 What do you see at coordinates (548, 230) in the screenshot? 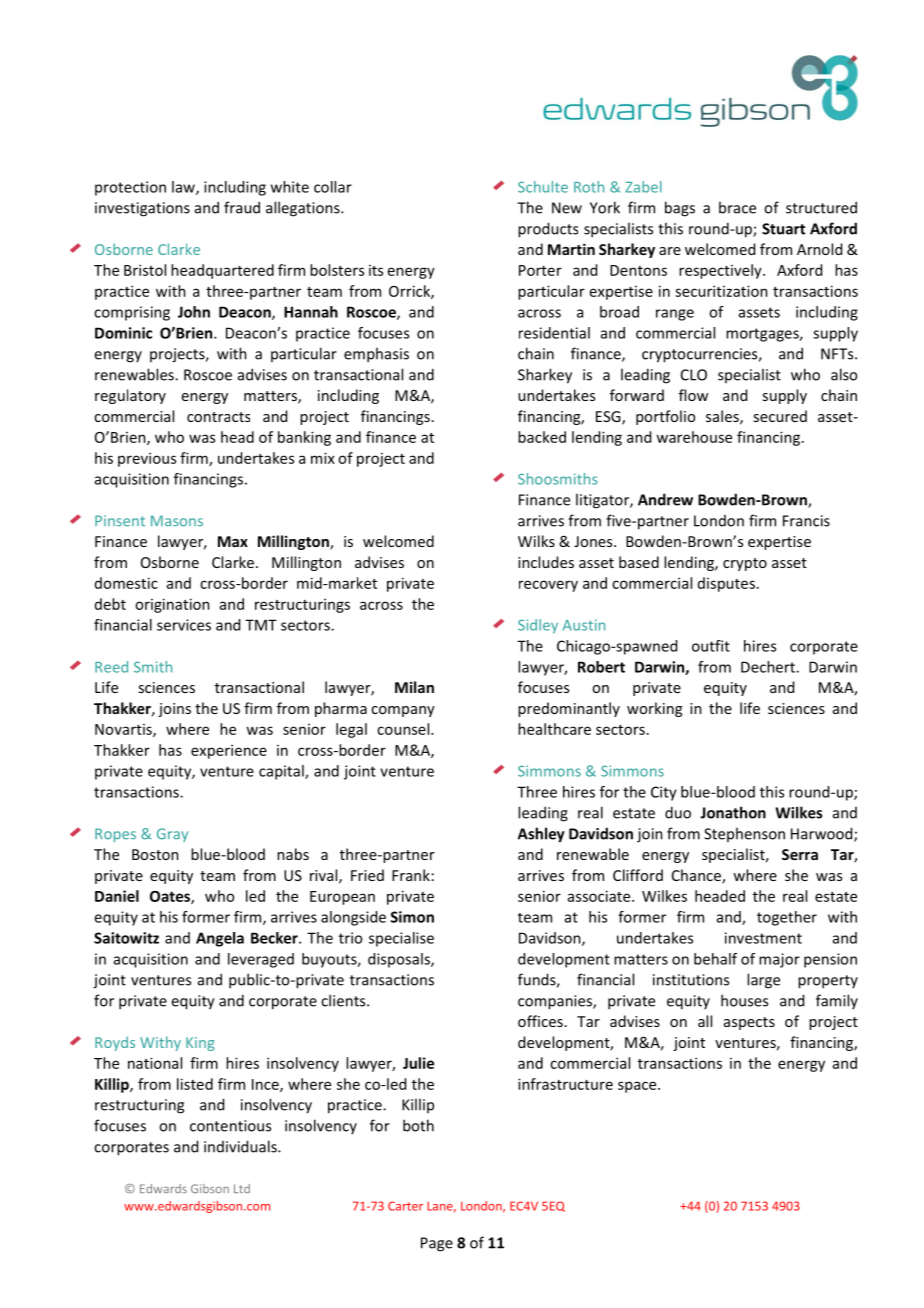
I see `products` at bounding box center [548, 230].
